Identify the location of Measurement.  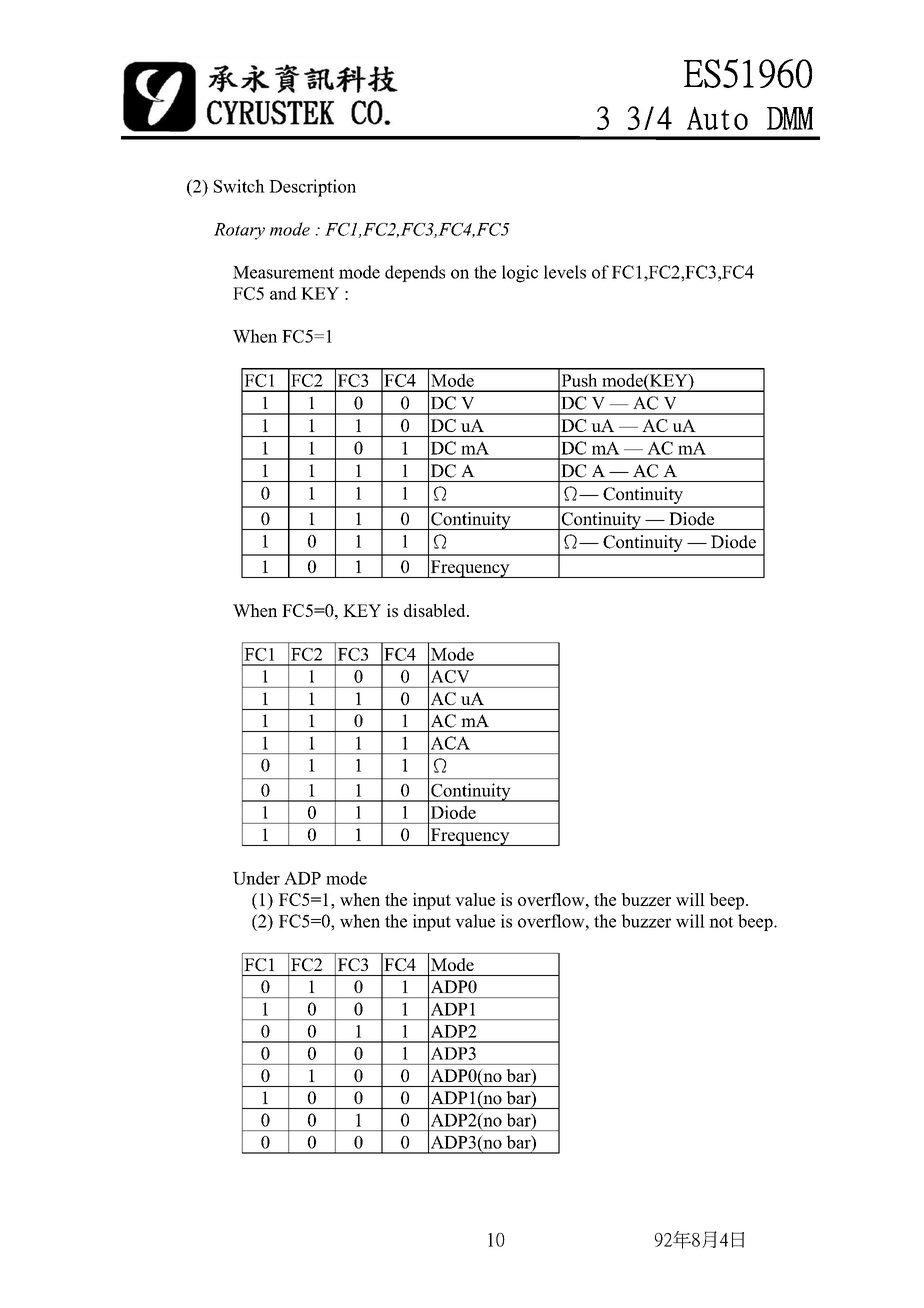
(283, 272).
